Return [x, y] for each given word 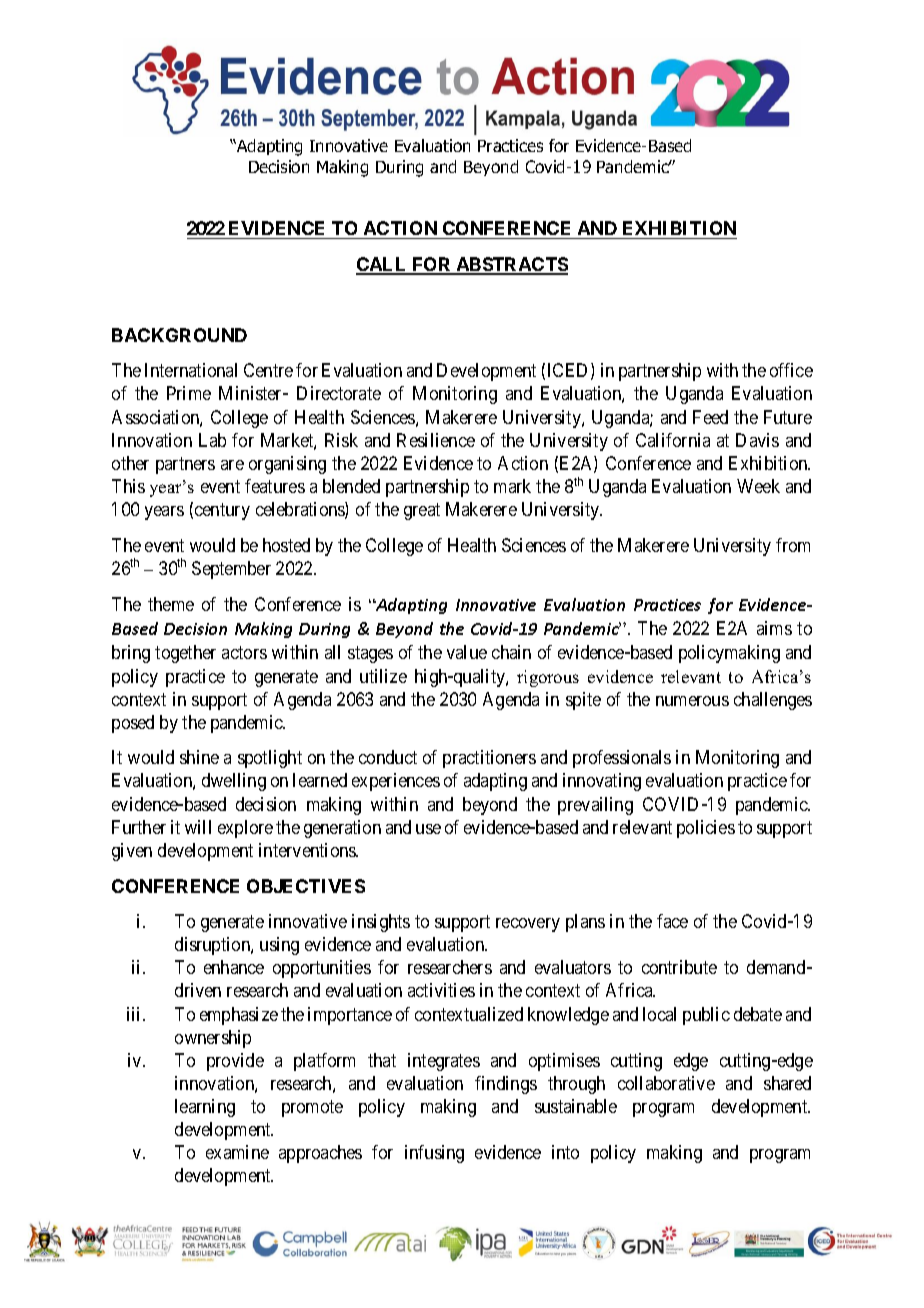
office [791, 370]
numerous [692, 701]
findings [506, 1085]
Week [758, 486]
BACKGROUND [179, 335]
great [422, 511]
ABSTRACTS [511, 265]
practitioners [489, 759]
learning [205, 1108]
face [672, 921]
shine [199, 757]
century [221, 511]
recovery [528, 925]
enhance [234, 967]
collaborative [666, 1083]
